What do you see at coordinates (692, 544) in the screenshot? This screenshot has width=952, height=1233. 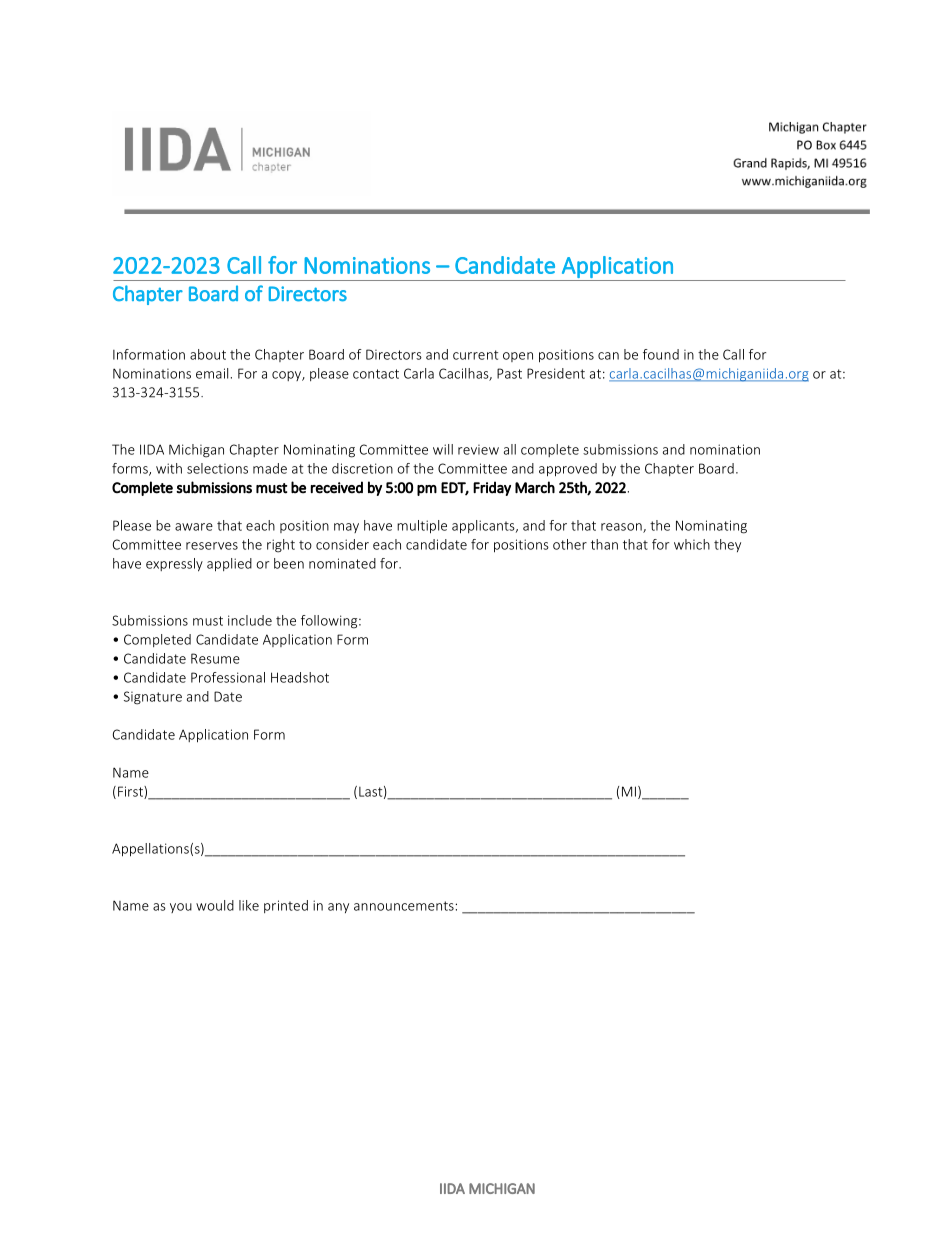 I see `which` at bounding box center [692, 544].
